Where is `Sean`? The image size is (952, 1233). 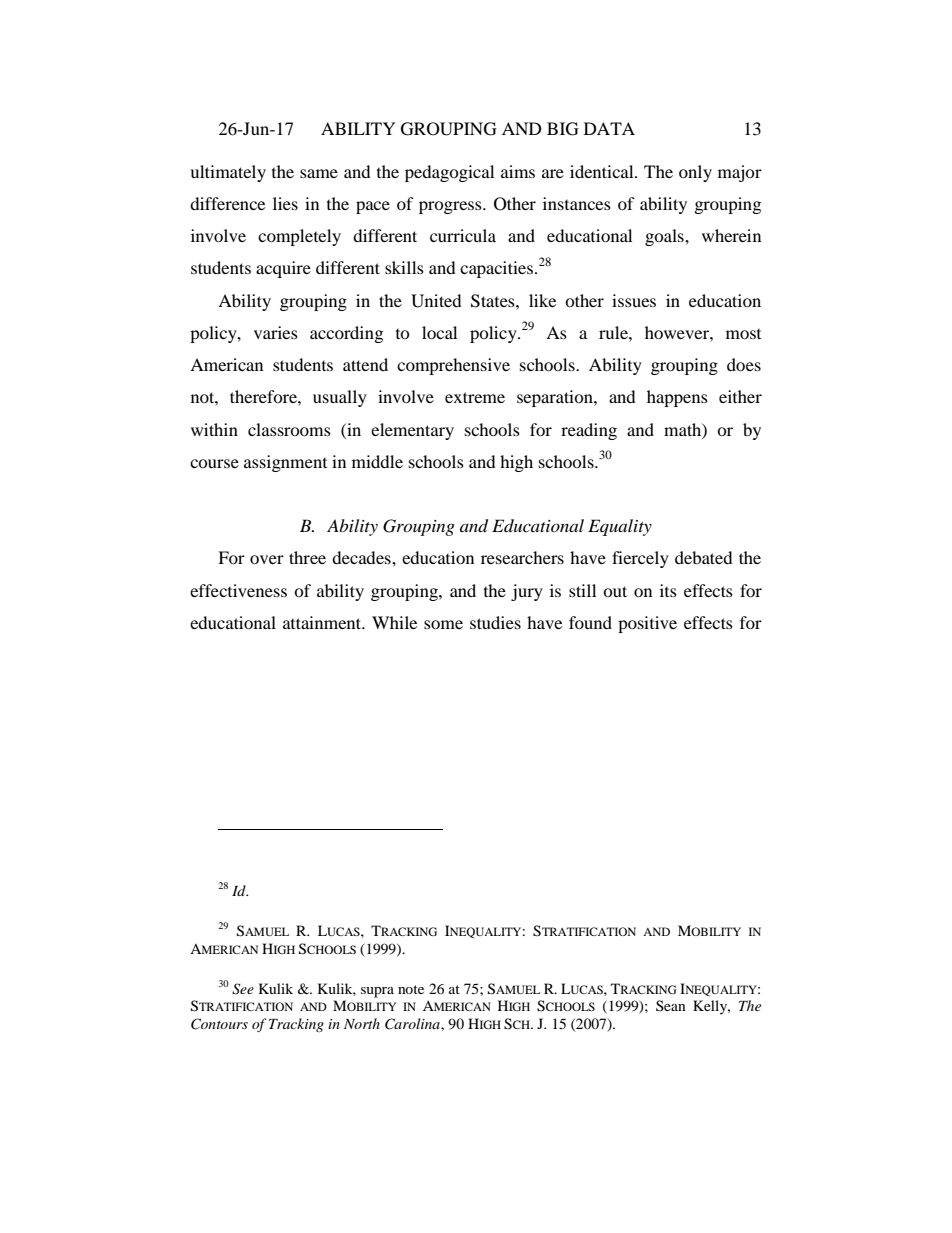 Sean is located at coordinates (671, 1005).
